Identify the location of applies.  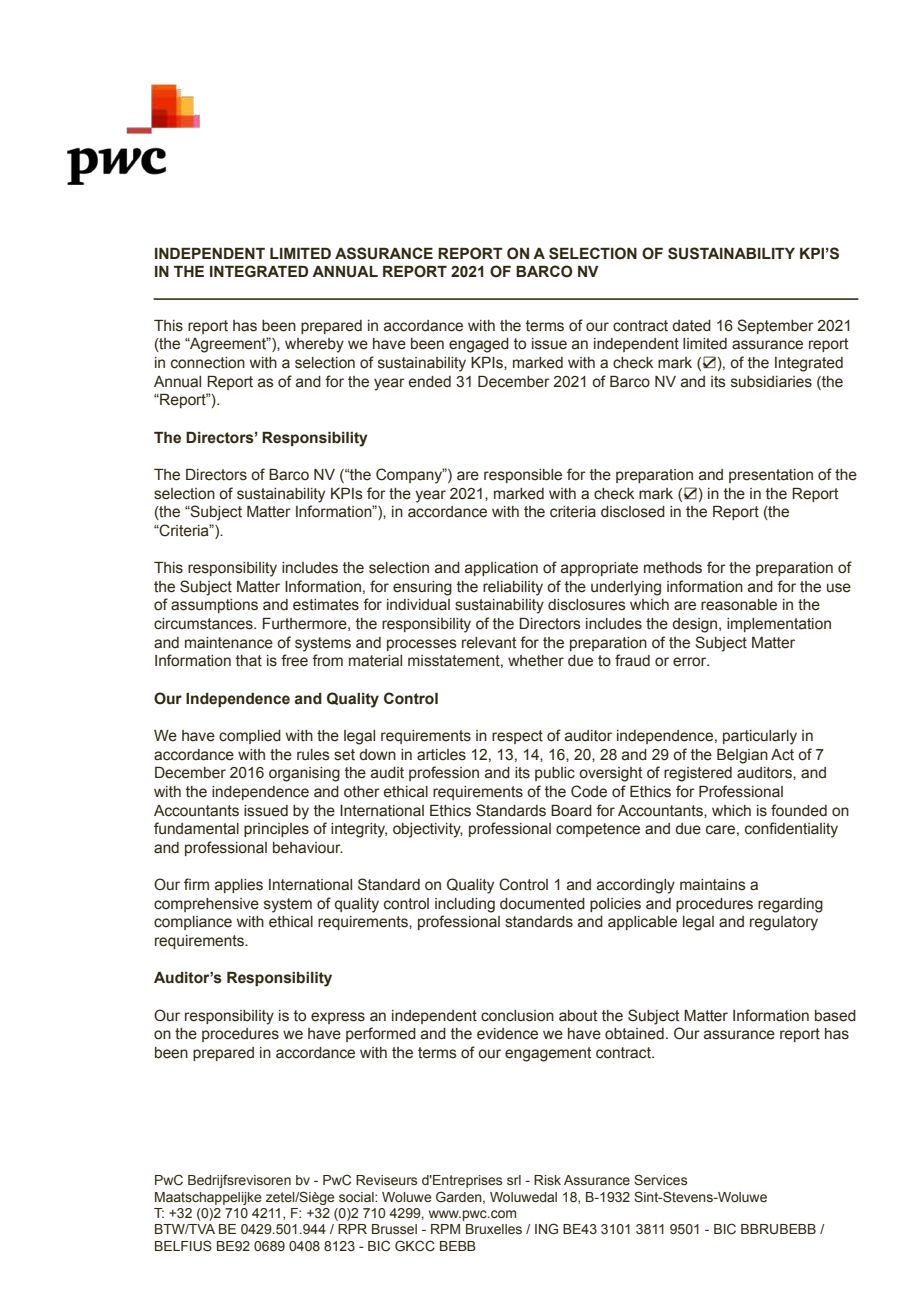
(239, 886).
